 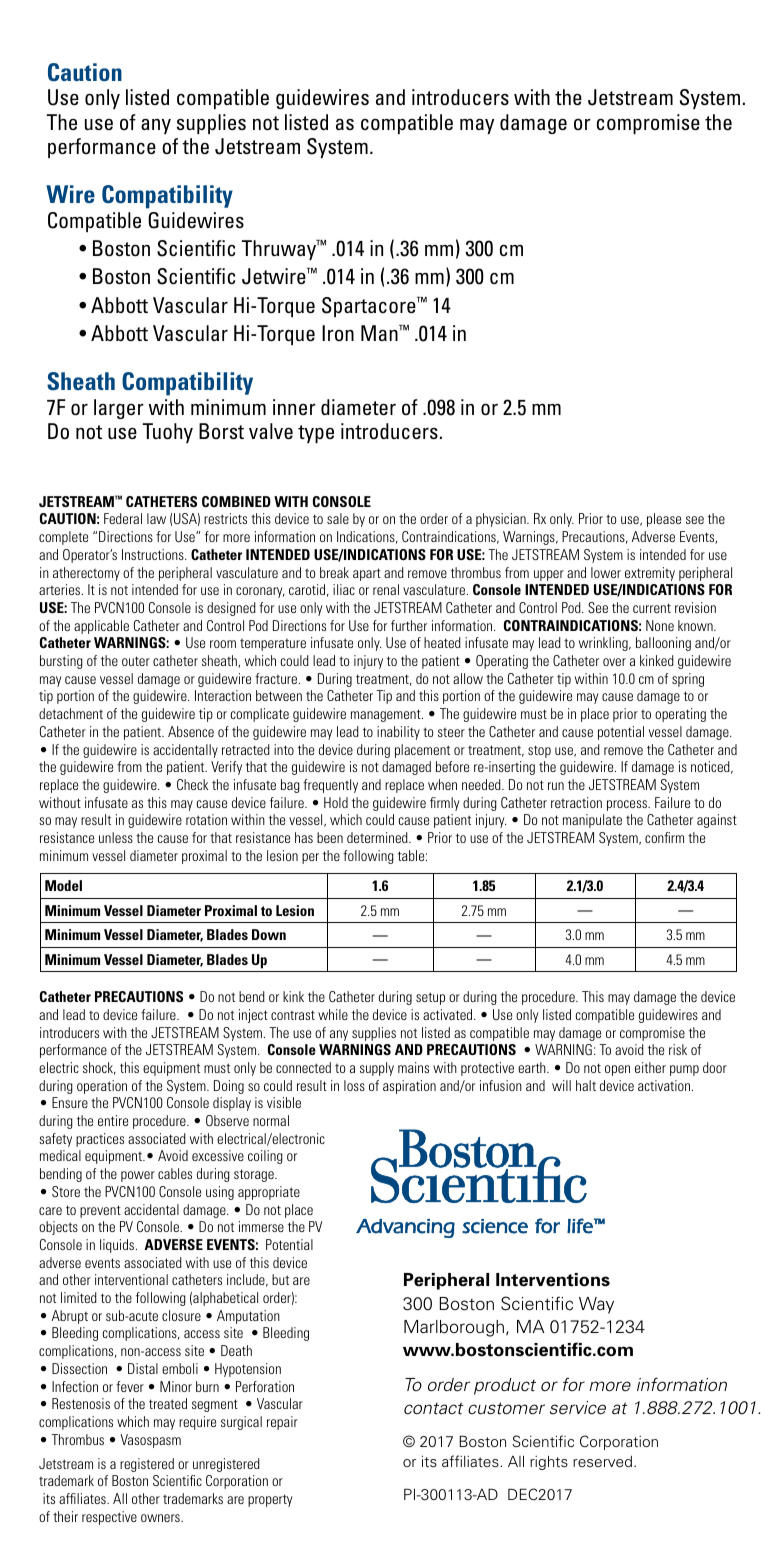 I want to click on setup, so click(x=430, y=998).
